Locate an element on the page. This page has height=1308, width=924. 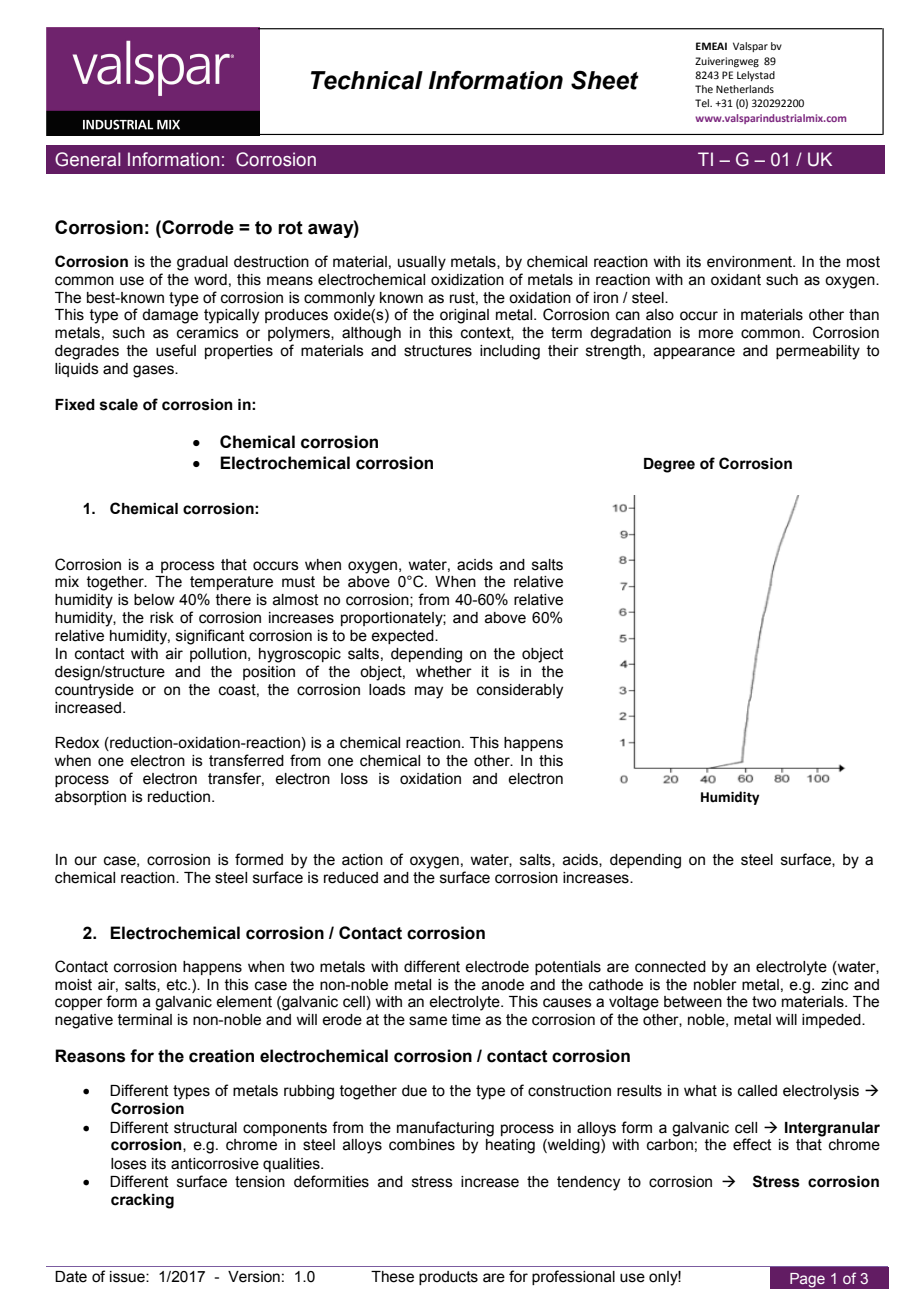
General is located at coordinates (87, 159).
